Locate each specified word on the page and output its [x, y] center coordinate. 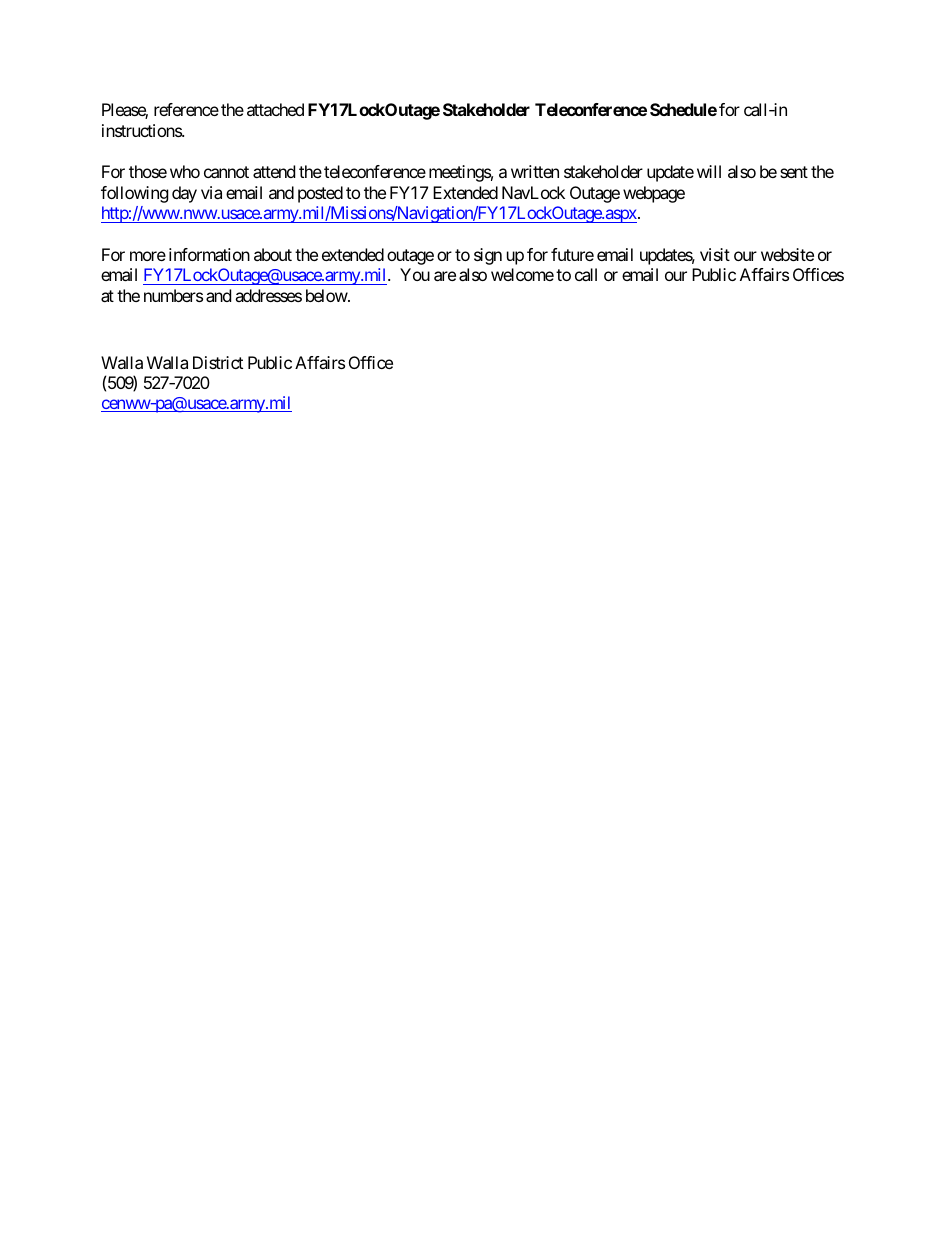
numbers [173, 295]
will [709, 171]
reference [186, 109]
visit [715, 254]
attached [275, 109]
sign [488, 256]
